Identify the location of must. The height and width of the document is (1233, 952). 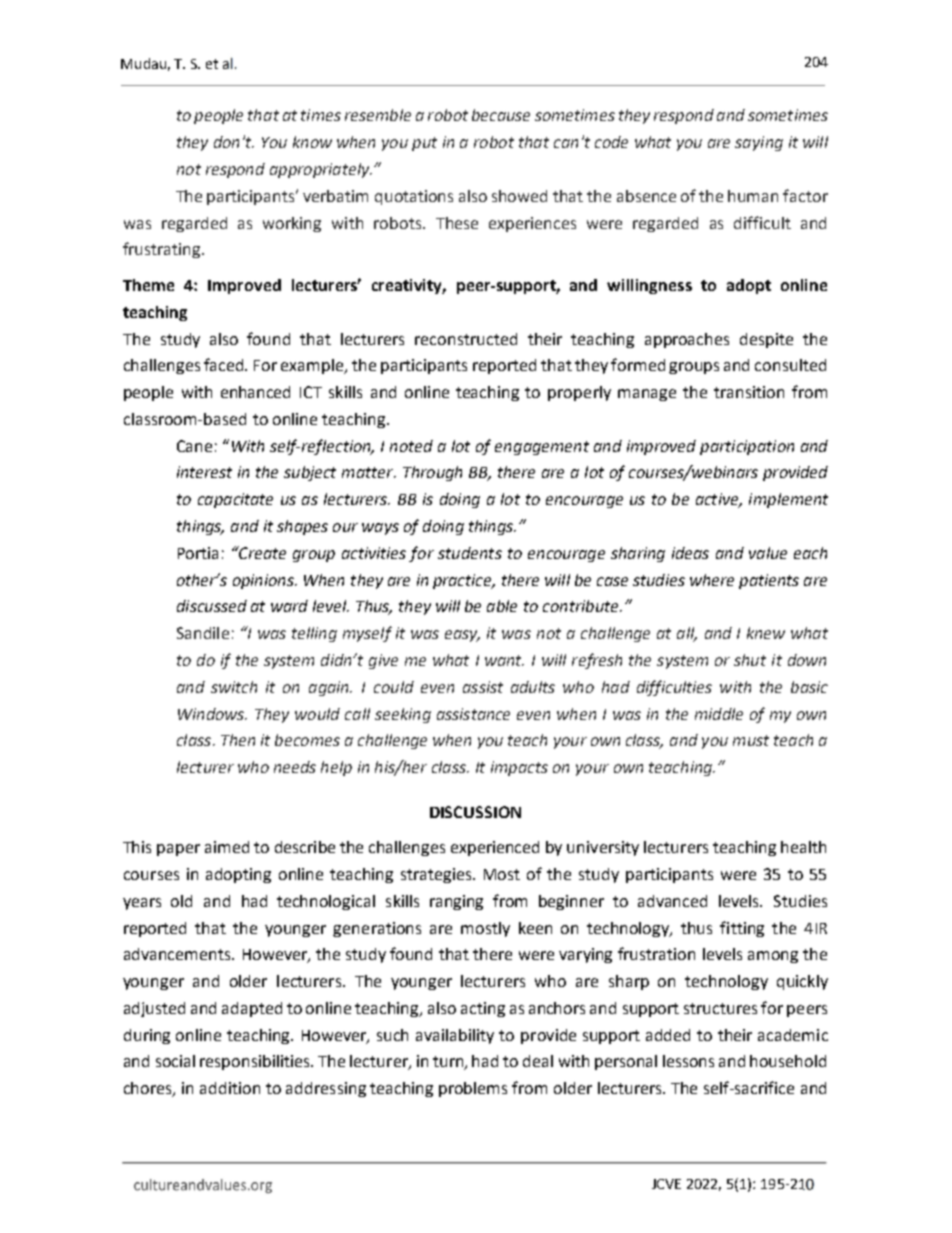
(751, 740).
